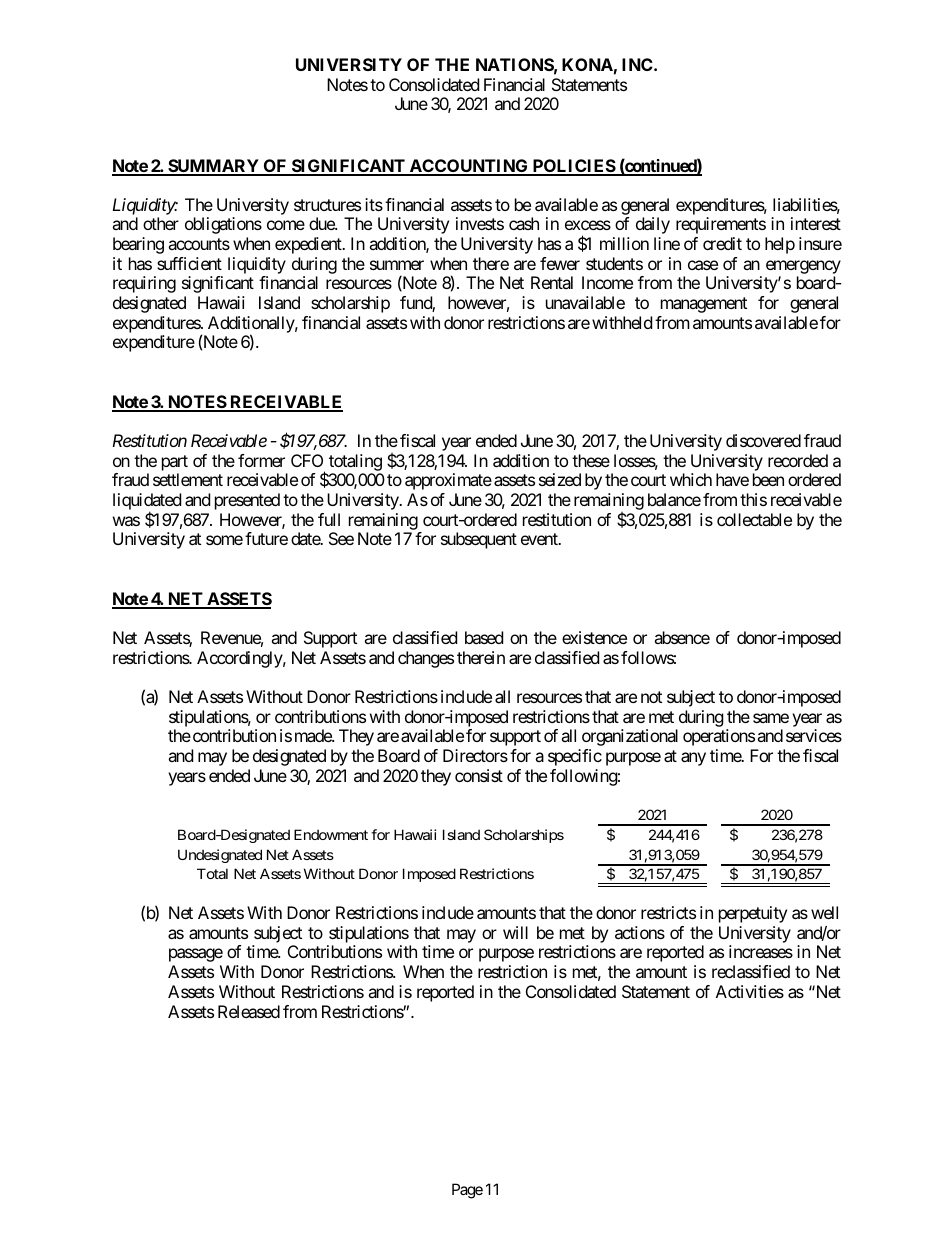 The width and height of the document is (952, 1233). I want to click on ACCOUNTING, so click(469, 167).
